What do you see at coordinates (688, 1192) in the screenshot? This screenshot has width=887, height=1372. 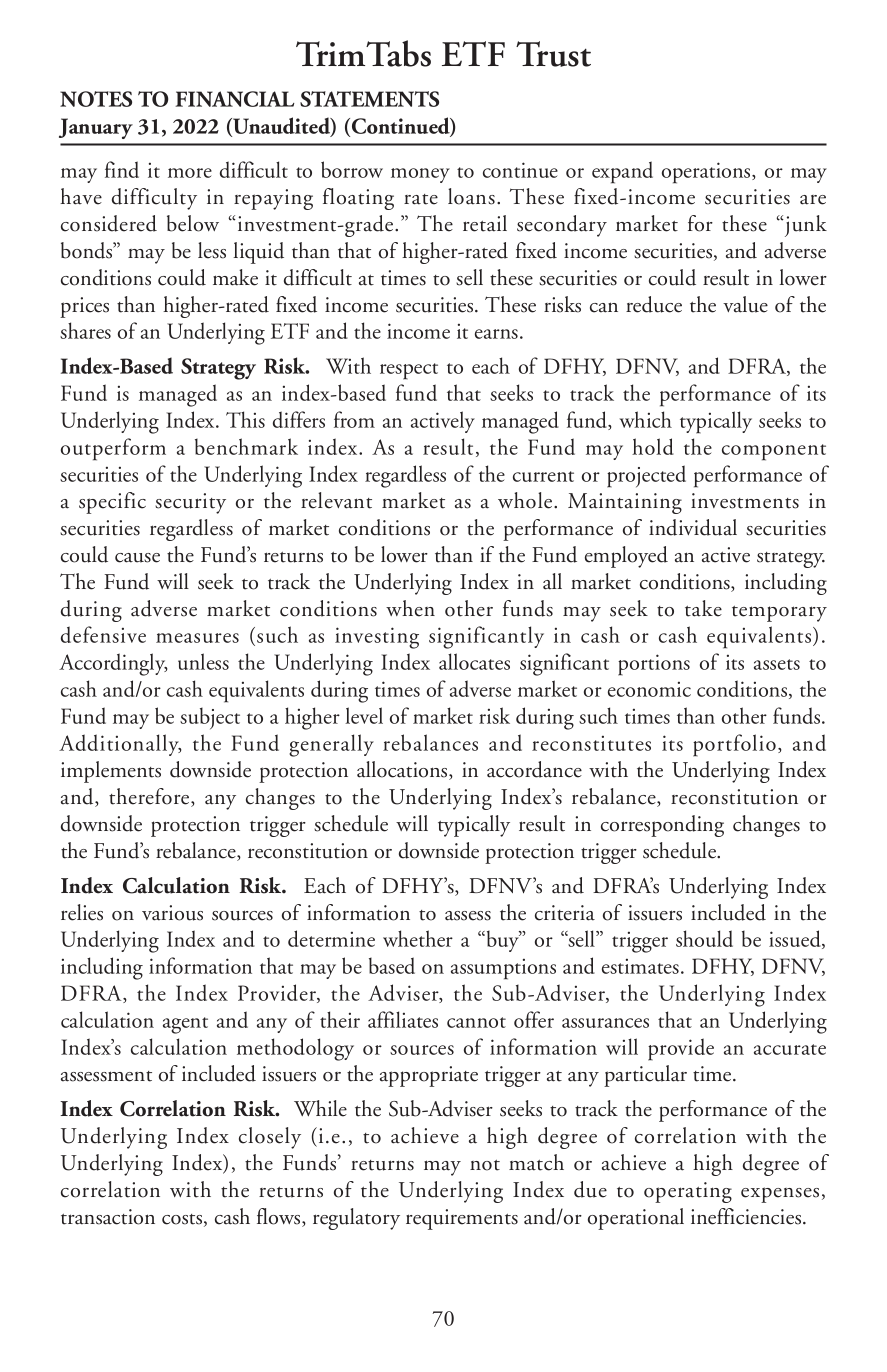 I see `operating` at bounding box center [688, 1192].
